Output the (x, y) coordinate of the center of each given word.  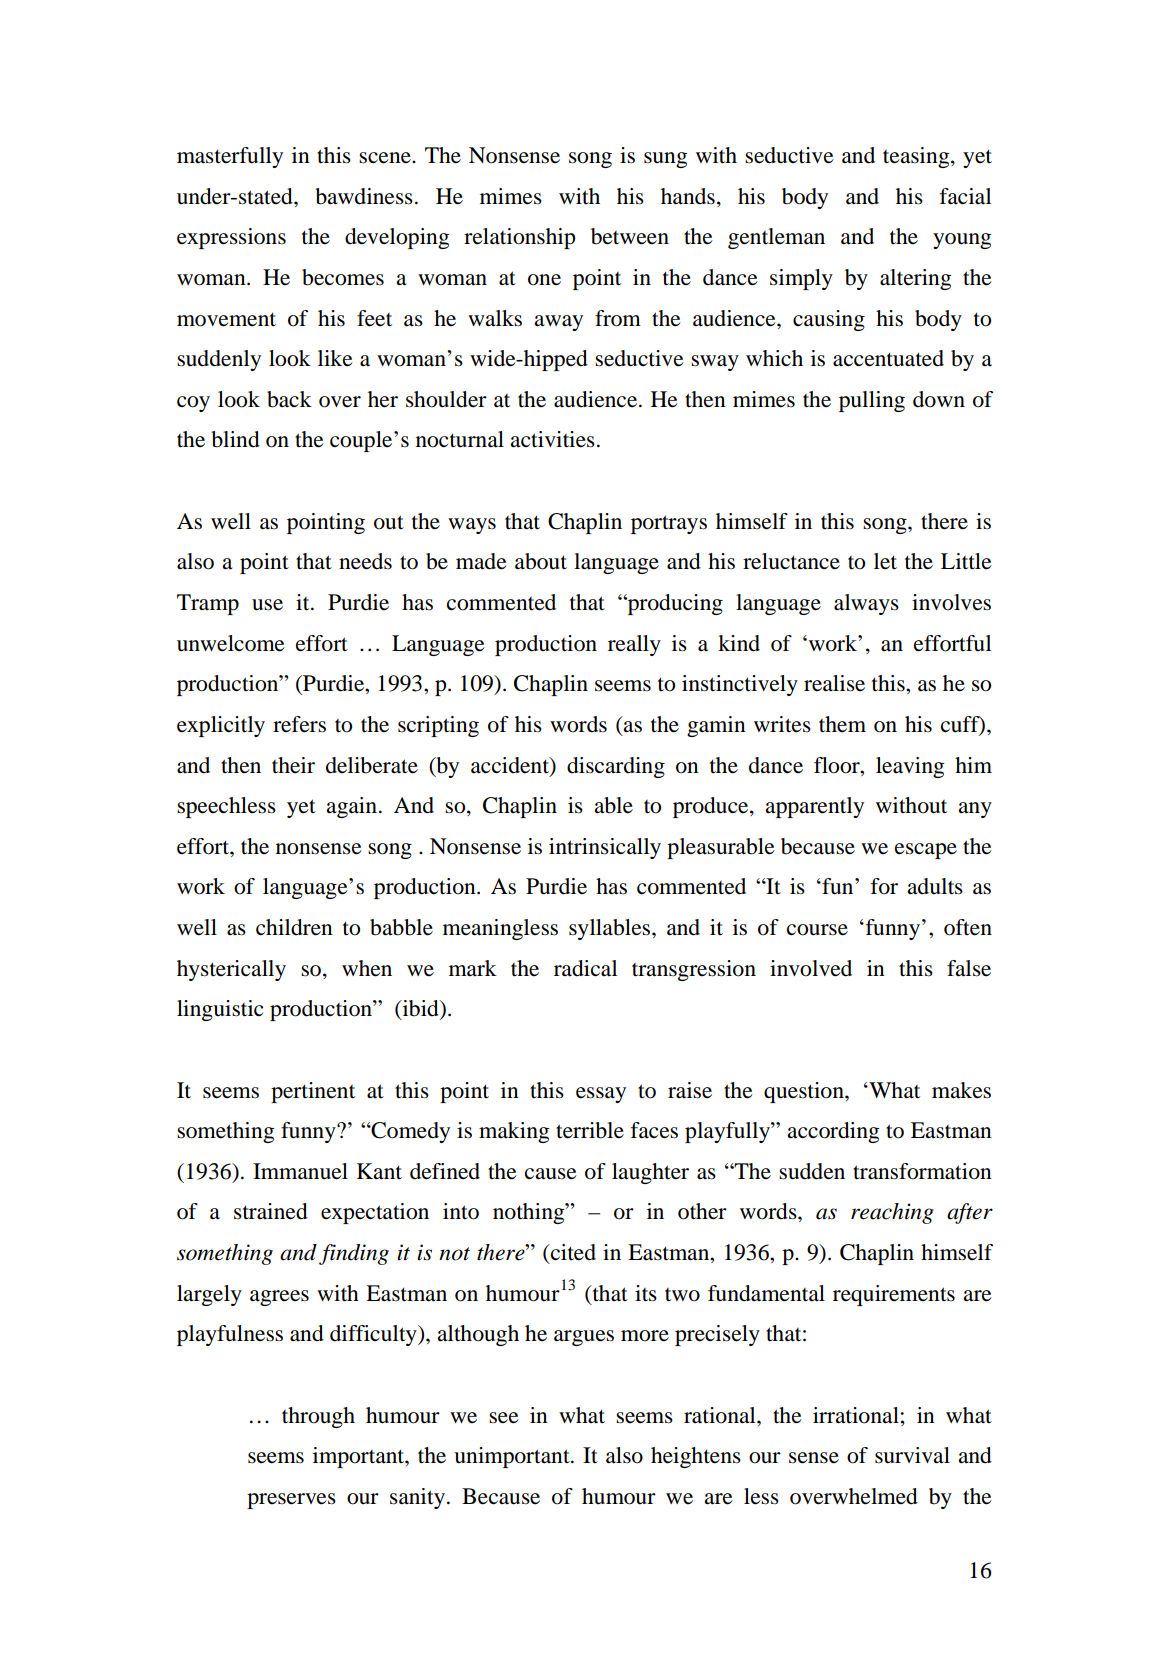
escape (926, 851)
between (630, 236)
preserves (291, 1501)
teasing (917, 157)
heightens (696, 1457)
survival (912, 1455)
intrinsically (605, 848)
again (351, 807)
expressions (231, 238)
